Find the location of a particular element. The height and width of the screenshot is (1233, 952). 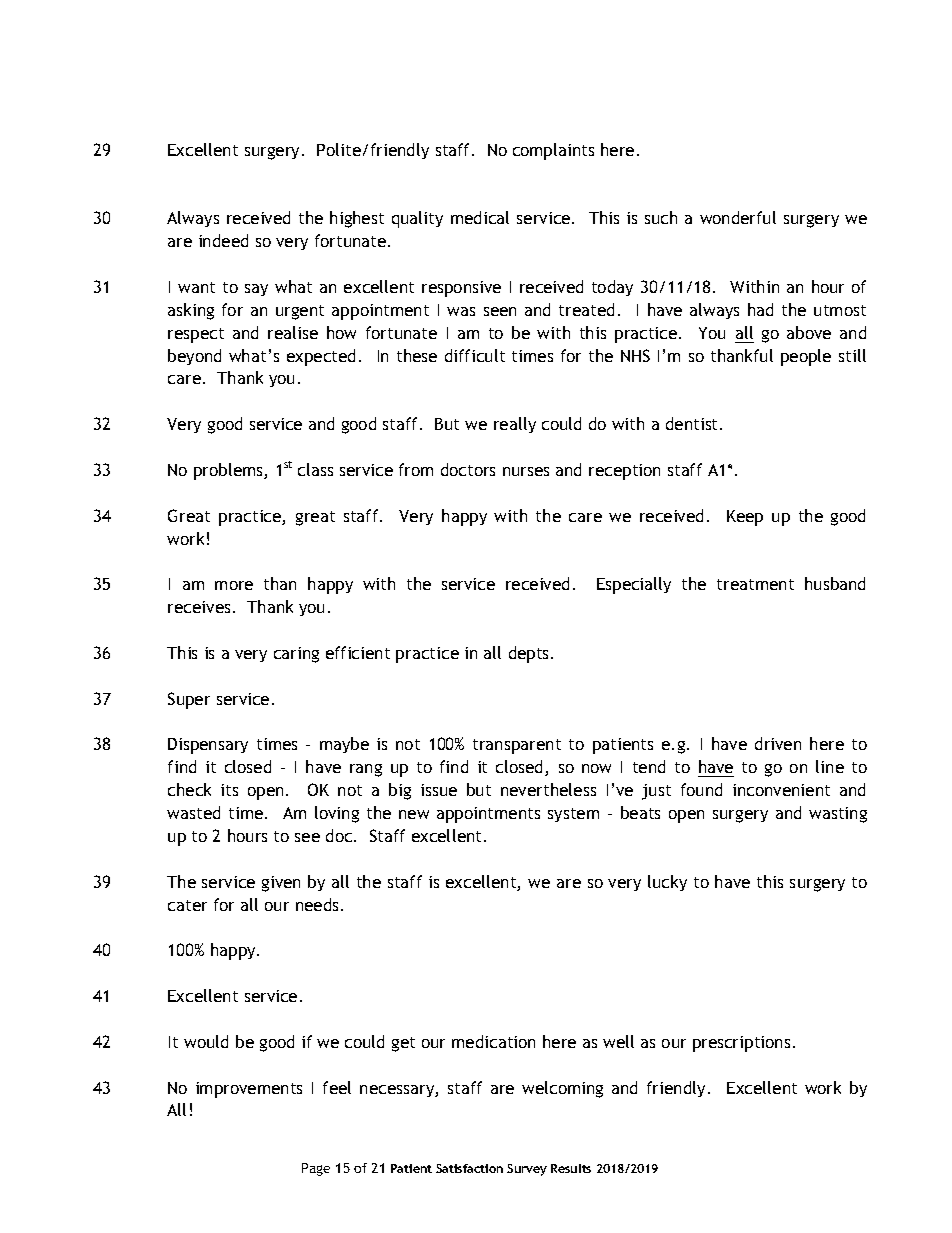

Survey is located at coordinates (527, 1170).
